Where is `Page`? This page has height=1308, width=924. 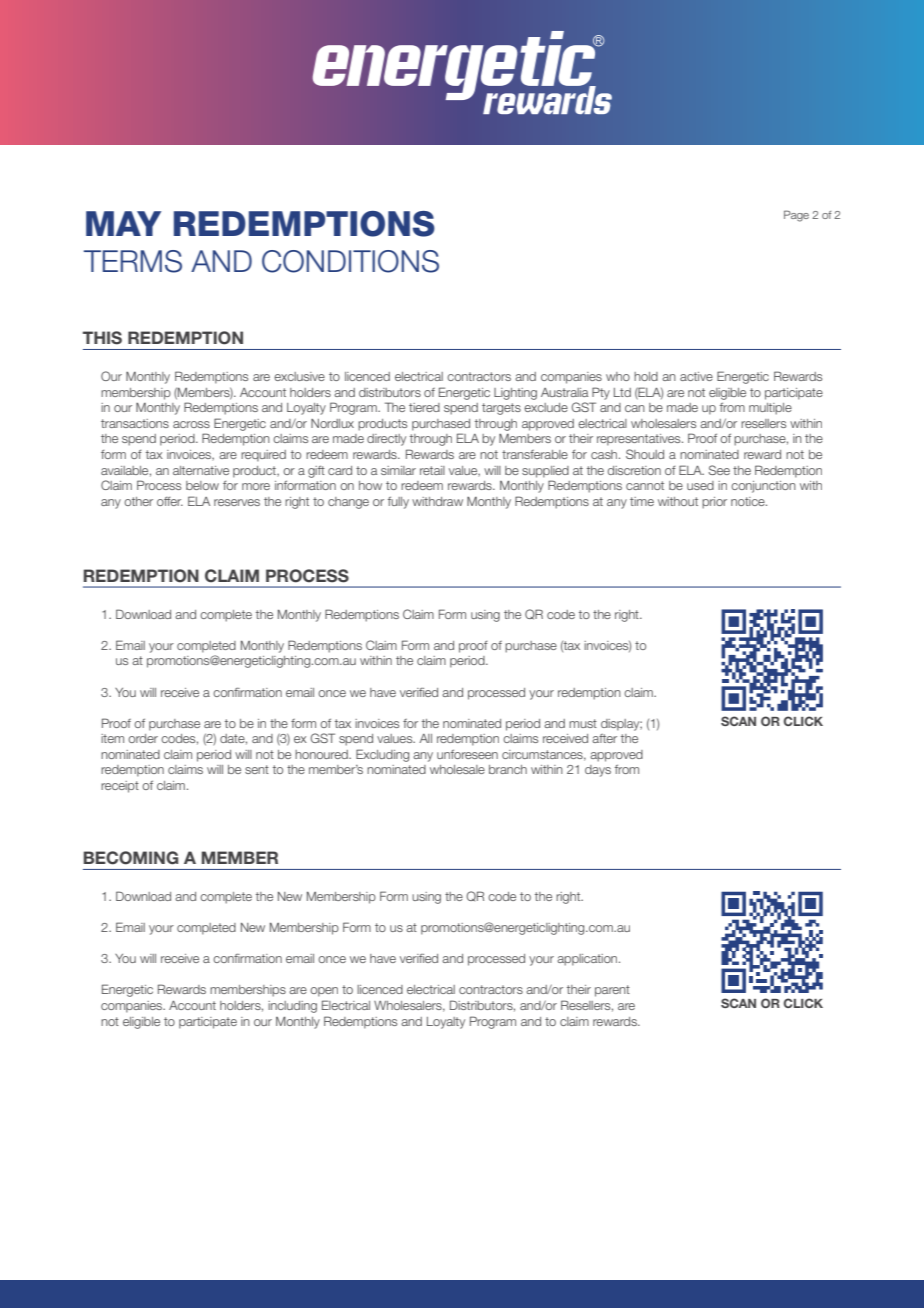
Page is located at coordinates (796, 216).
